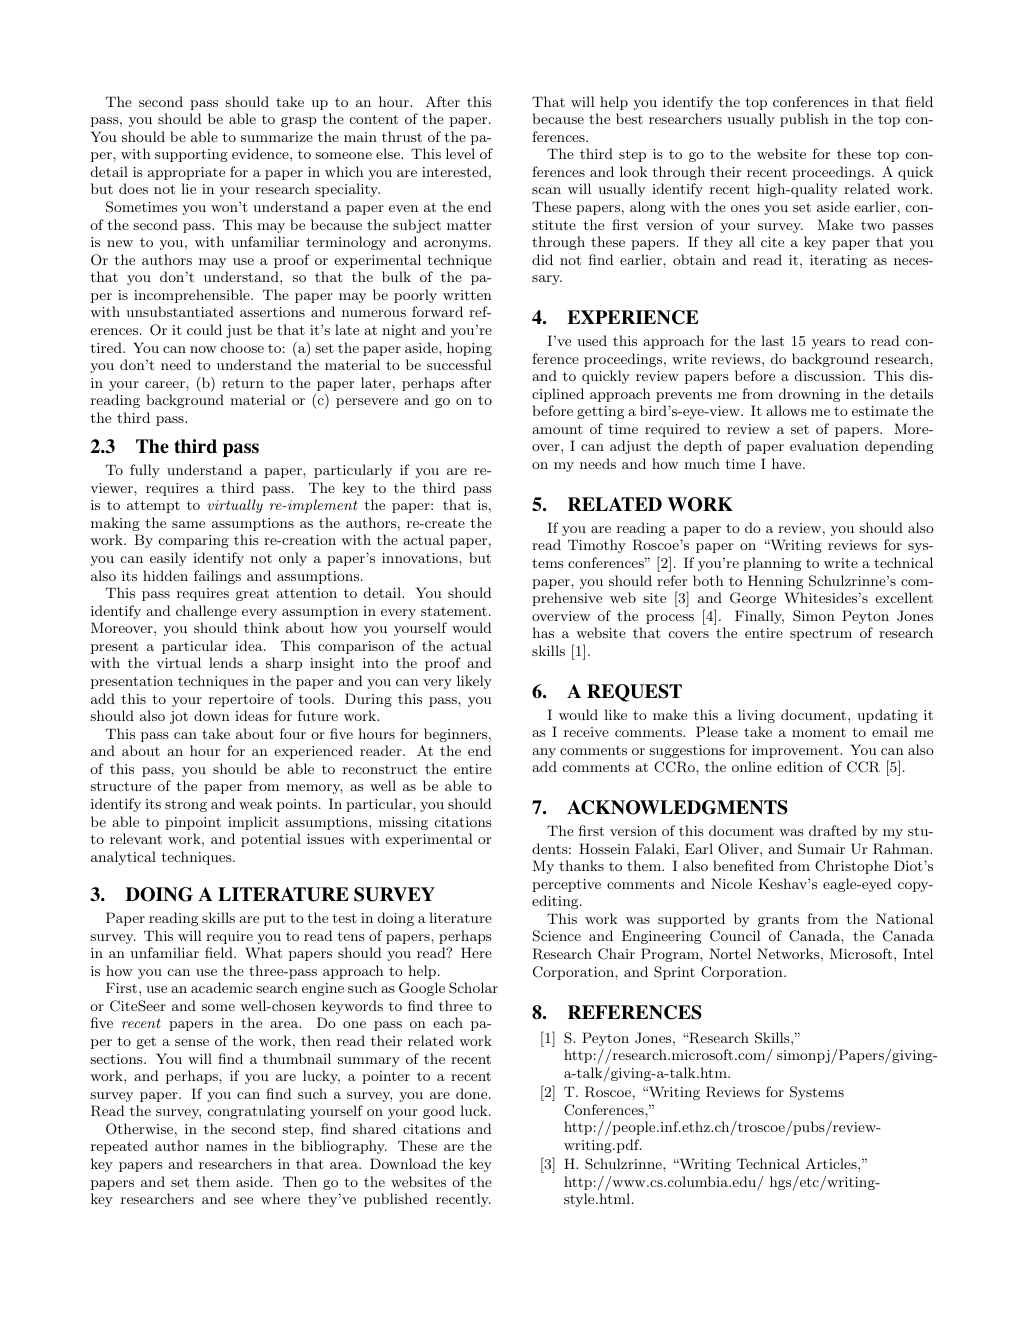 The width and height of the screenshot is (1028, 1330). I want to click on congratulating, so click(256, 1112).
